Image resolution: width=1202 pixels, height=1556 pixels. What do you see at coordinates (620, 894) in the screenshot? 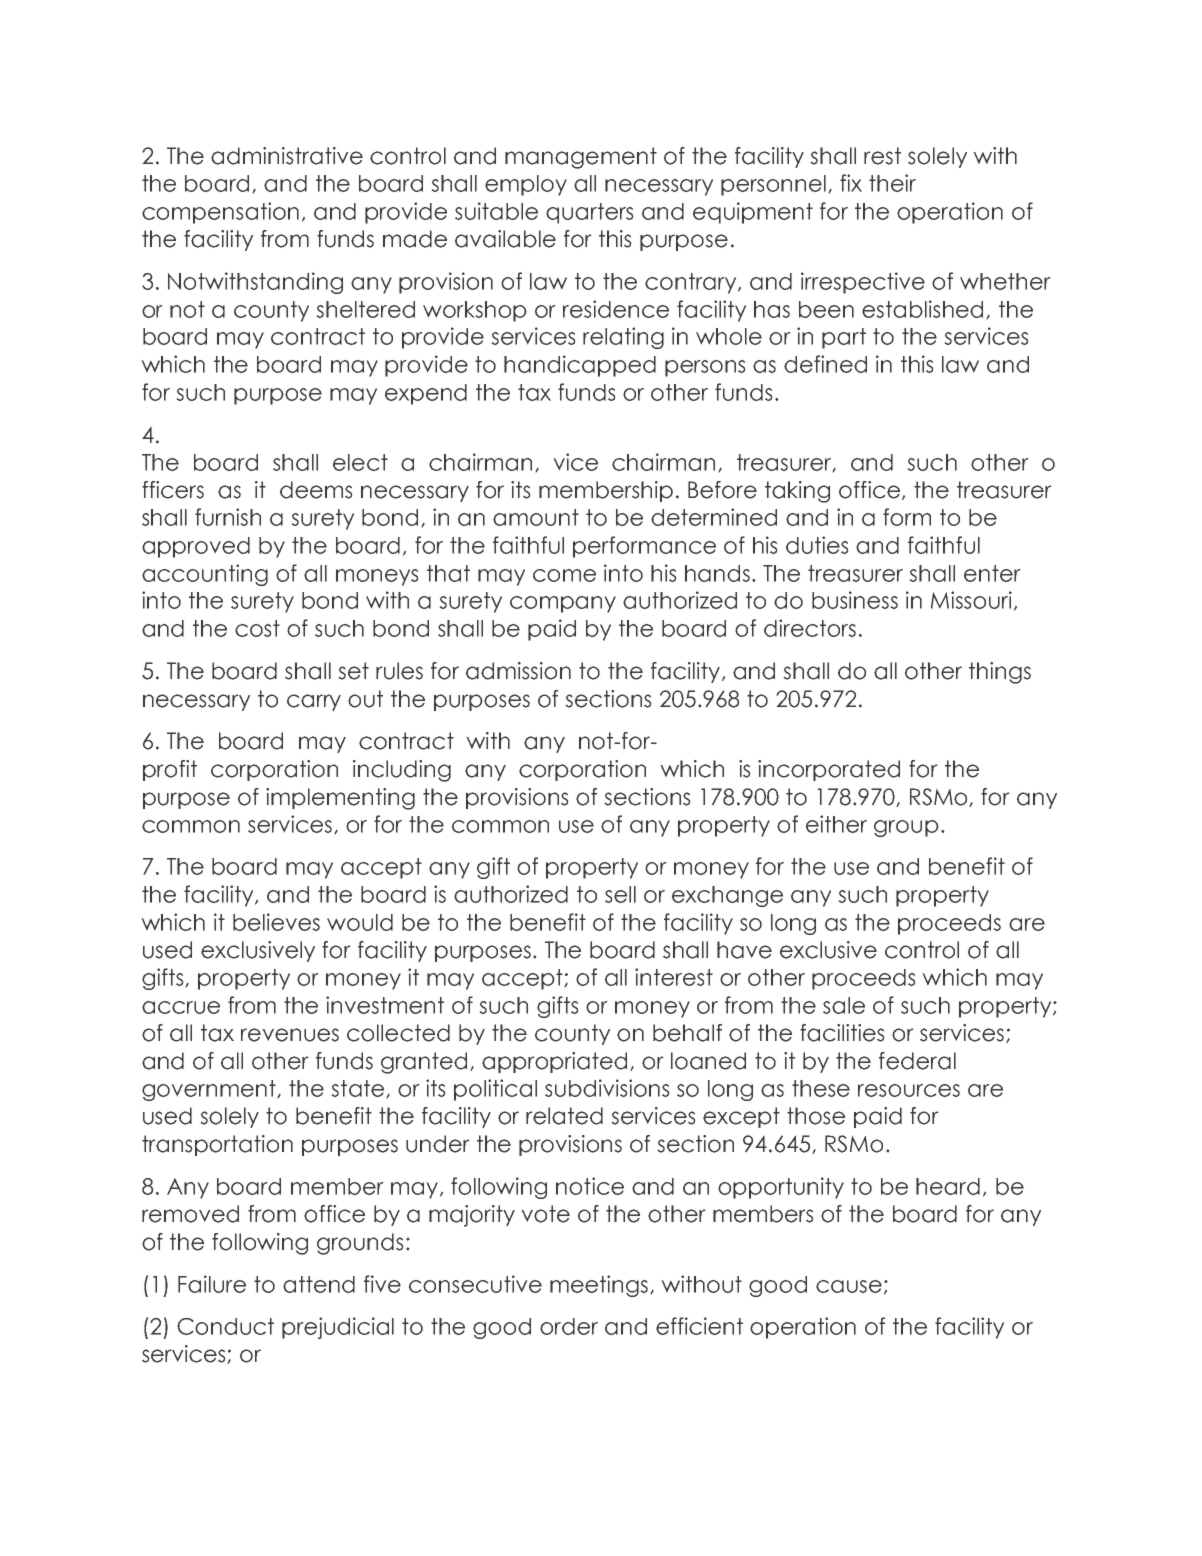
I see `sell` at bounding box center [620, 894].
